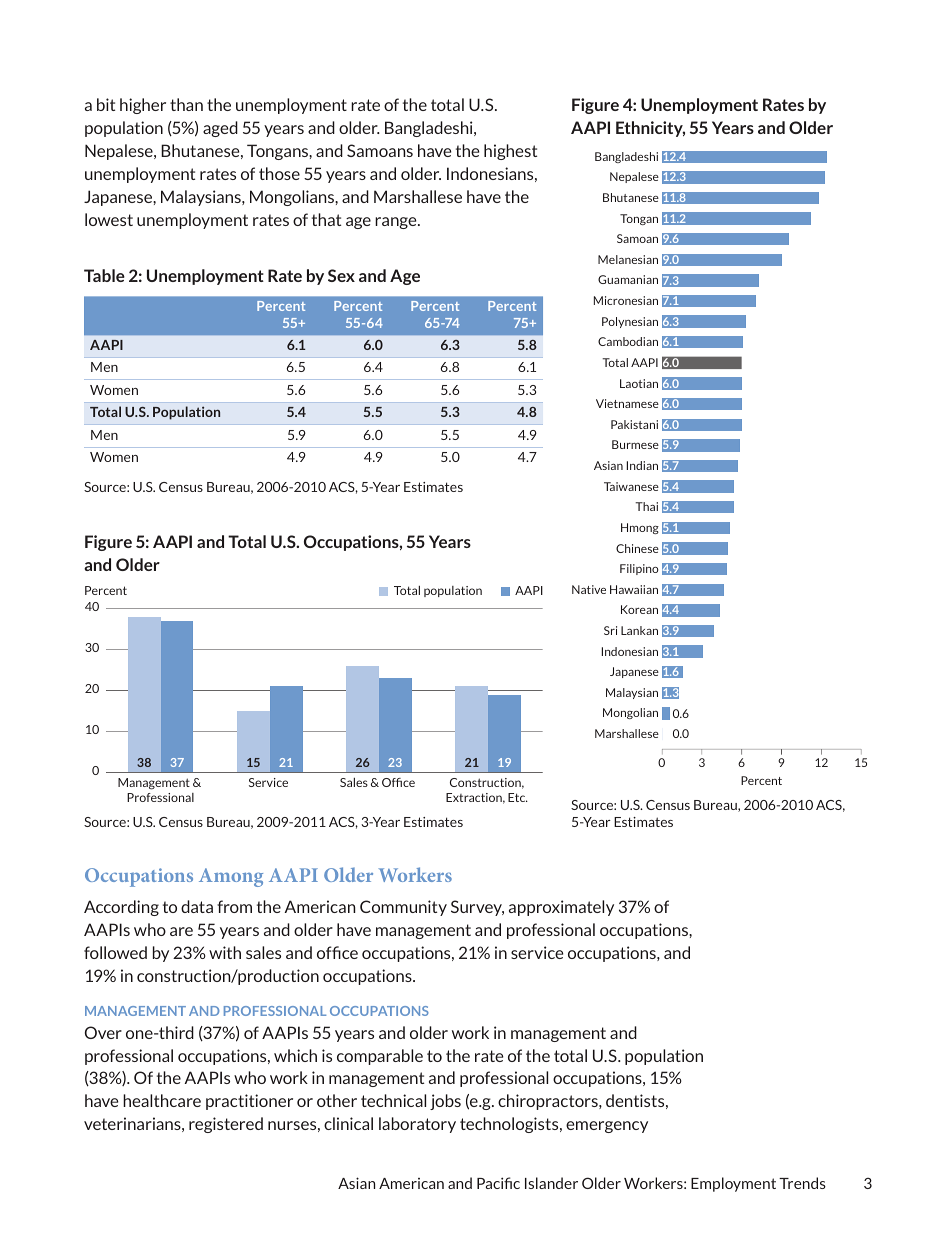 Image resolution: width=952 pixels, height=1233 pixels. Describe the element at coordinates (231, 877) in the document. I see `Among` at that location.
